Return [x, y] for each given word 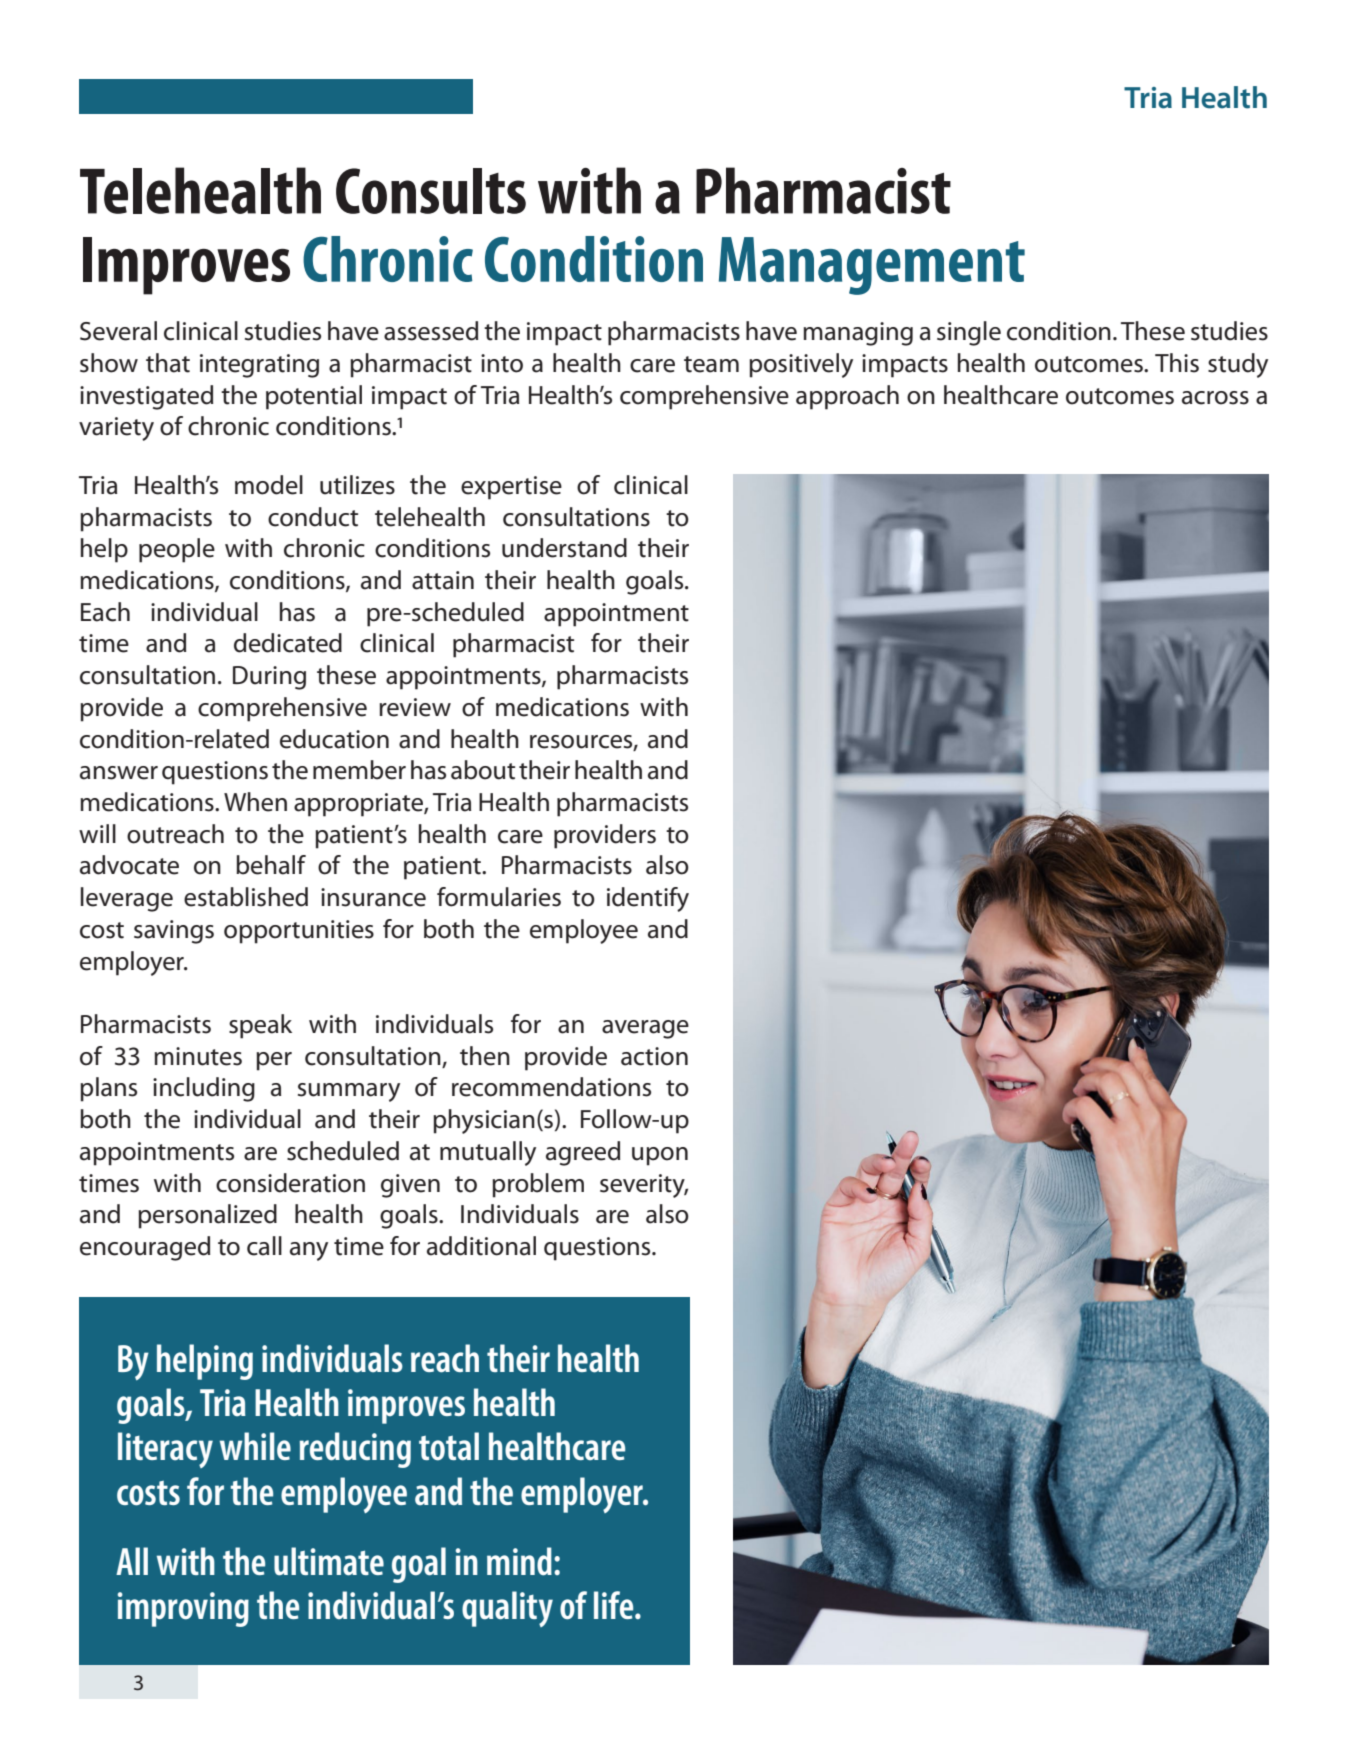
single [969, 333]
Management [872, 266]
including [204, 1089]
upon [660, 1156]
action [654, 1056]
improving [183, 1609]
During [269, 678]
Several [118, 331]
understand [564, 548]
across [1215, 398]
